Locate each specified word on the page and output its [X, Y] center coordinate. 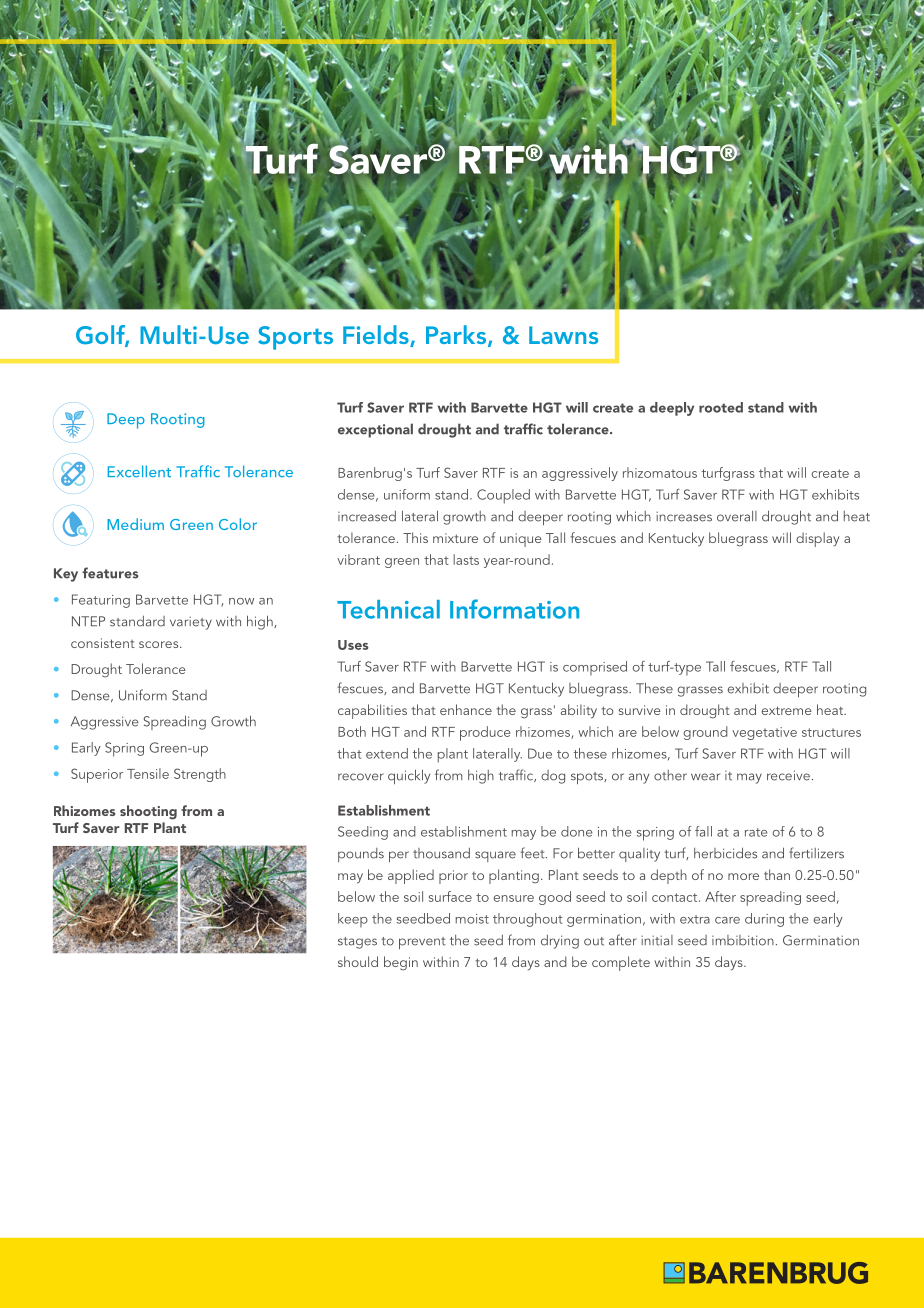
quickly [409, 776]
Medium [135, 524]
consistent [103, 643]
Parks [457, 336]
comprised [595, 668]
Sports [295, 338]
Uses [353, 645]
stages [357, 943]
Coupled [503, 496]
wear [705, 777]
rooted [721, 407]
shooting [148, 812]
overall [737, 516]
